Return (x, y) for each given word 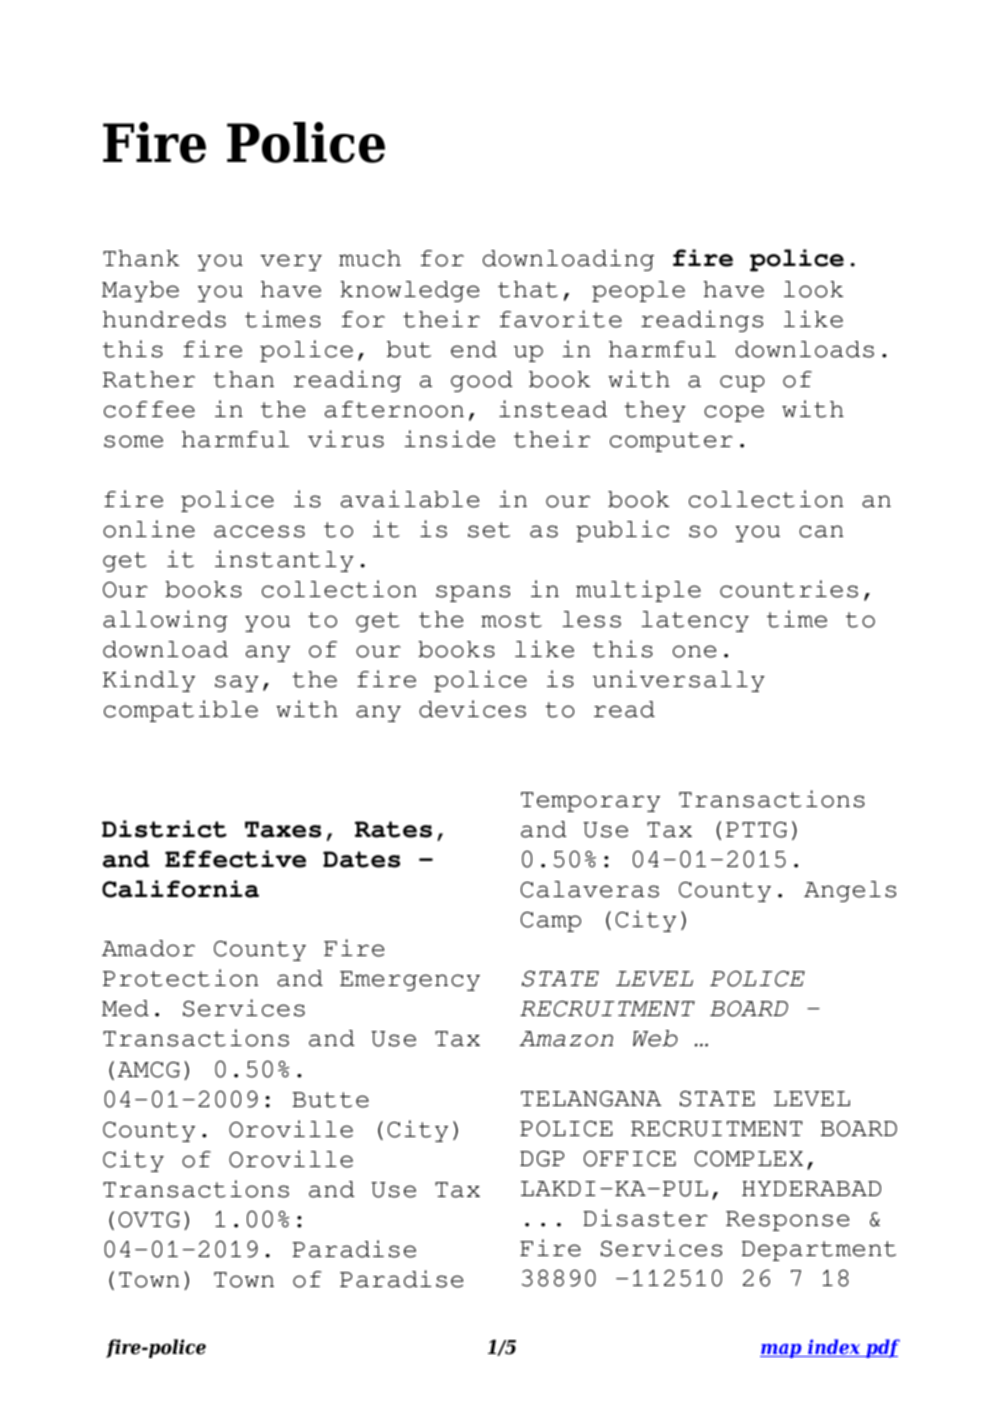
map (782, 1351)
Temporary (590, 802)
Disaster (645, 1218)
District (164, 829)
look (813, 289)
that (528, 289)
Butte (330, 1100)
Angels (850, 891)
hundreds (164, 319)
